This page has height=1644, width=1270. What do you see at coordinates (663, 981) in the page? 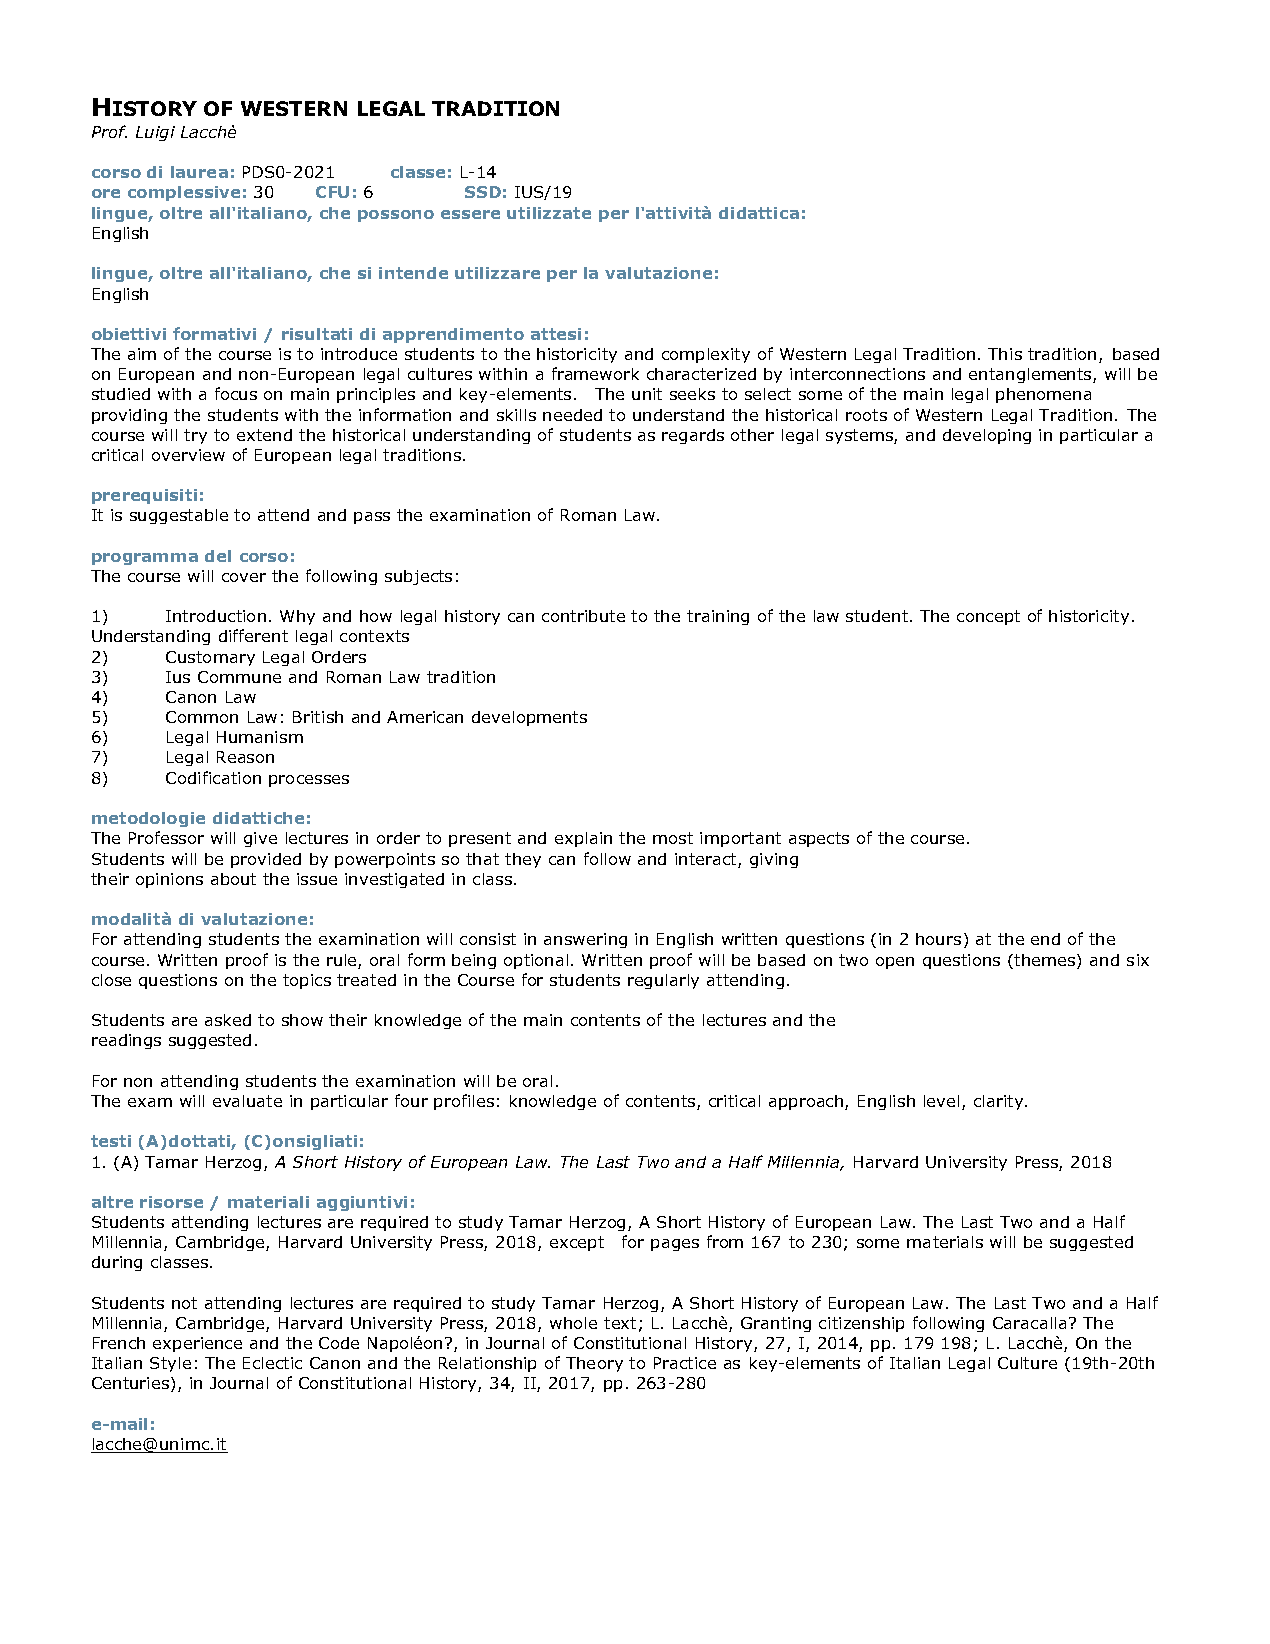
I see `regularly` at bounding box center [663, 981].
